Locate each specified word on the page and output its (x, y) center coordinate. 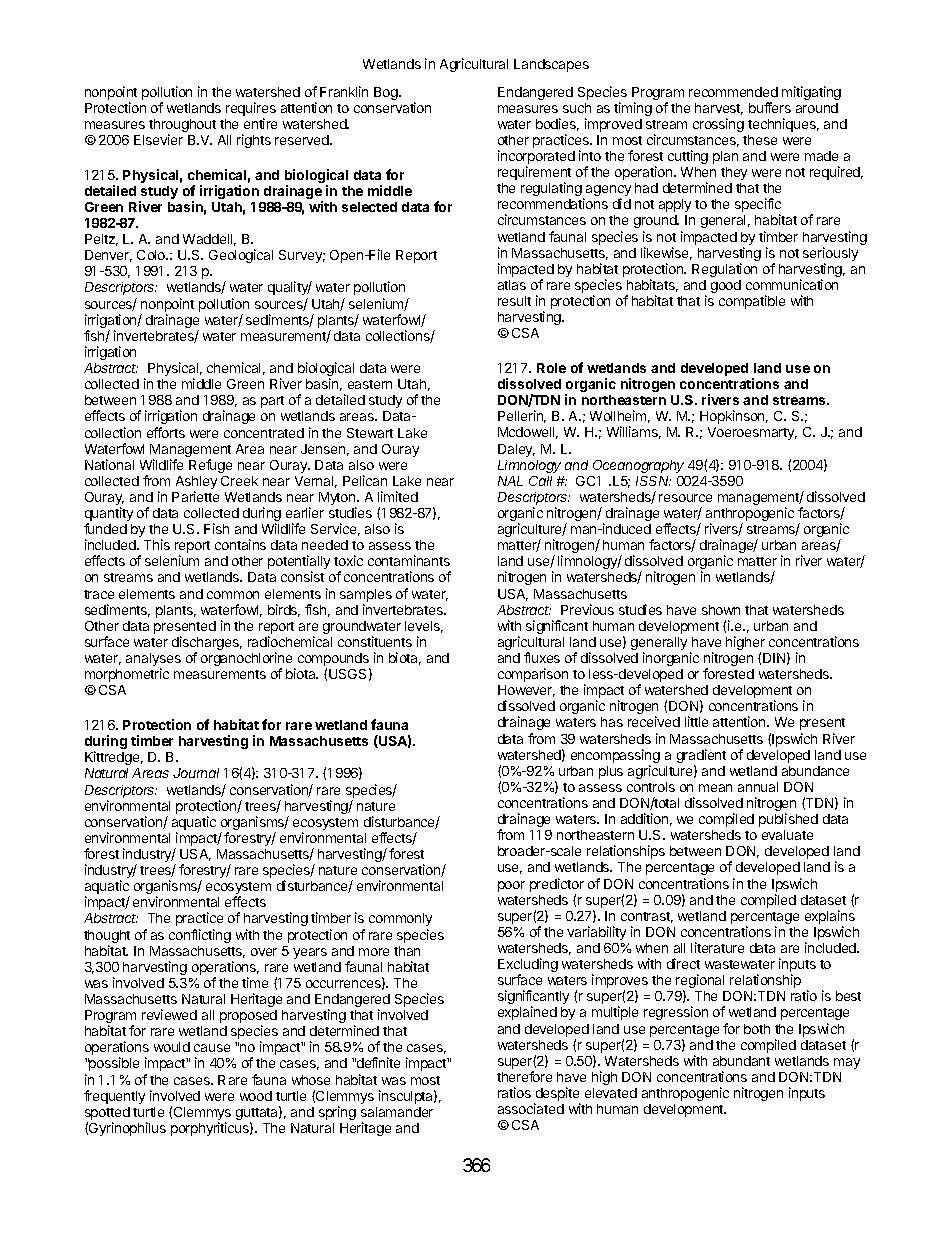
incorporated (536, 158)
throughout (182, 127)
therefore (524, 1076)
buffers (770, 107)
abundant (741, 1061)
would (172, 1047)
